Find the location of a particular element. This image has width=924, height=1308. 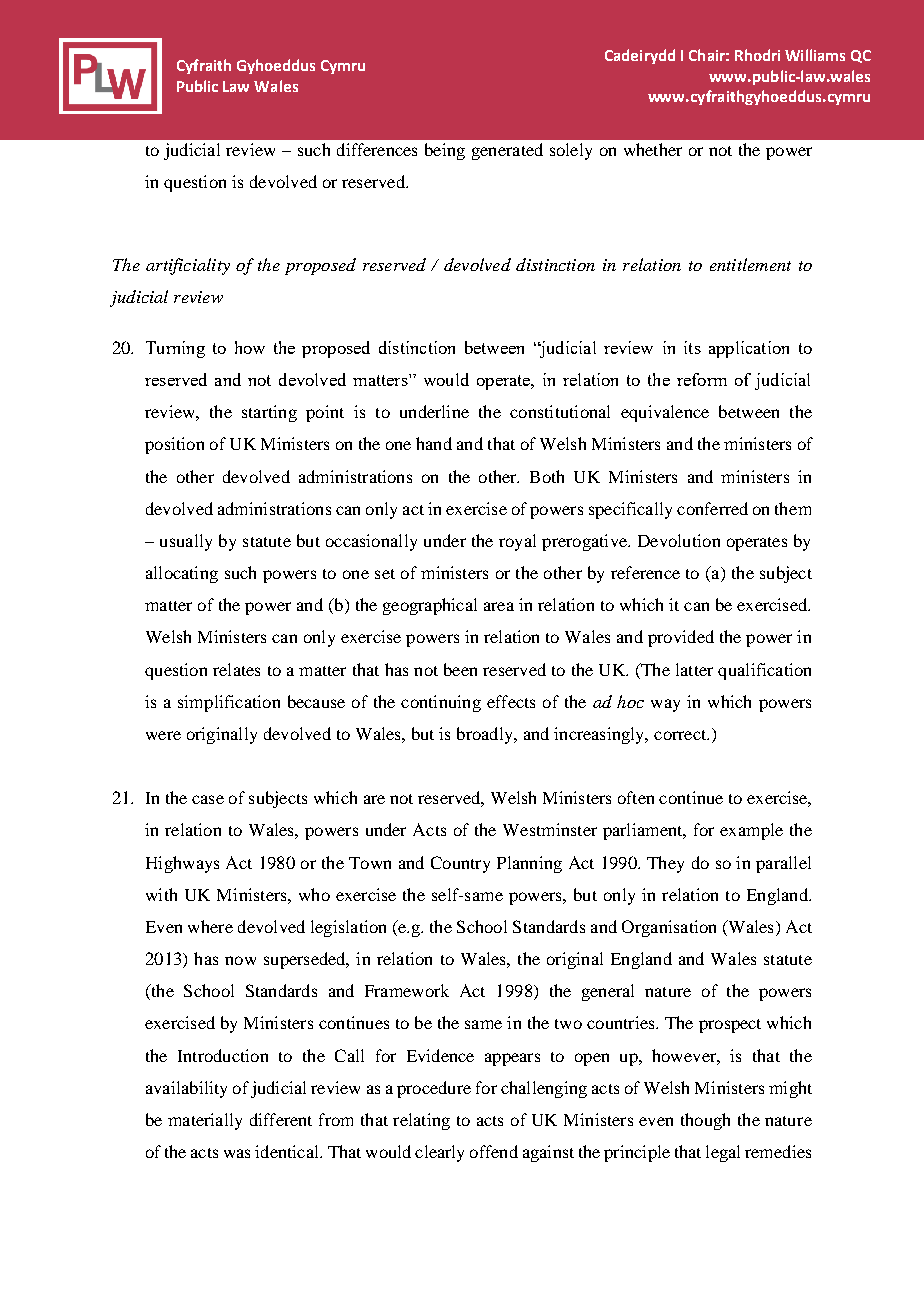

materially is located at coordinates (205, 1121).
